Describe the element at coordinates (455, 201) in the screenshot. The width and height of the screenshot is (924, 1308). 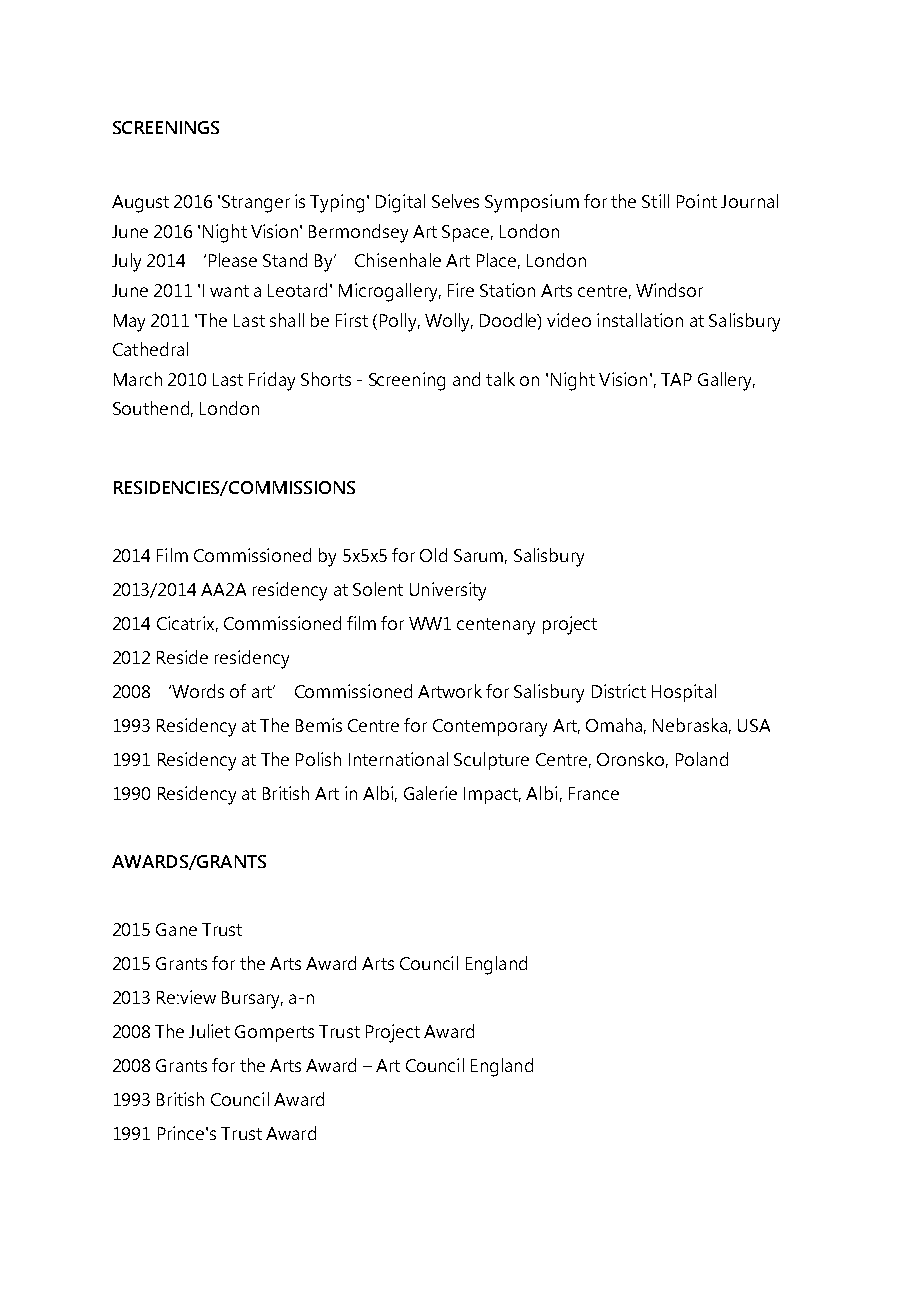
I see `Selves` at that location.
